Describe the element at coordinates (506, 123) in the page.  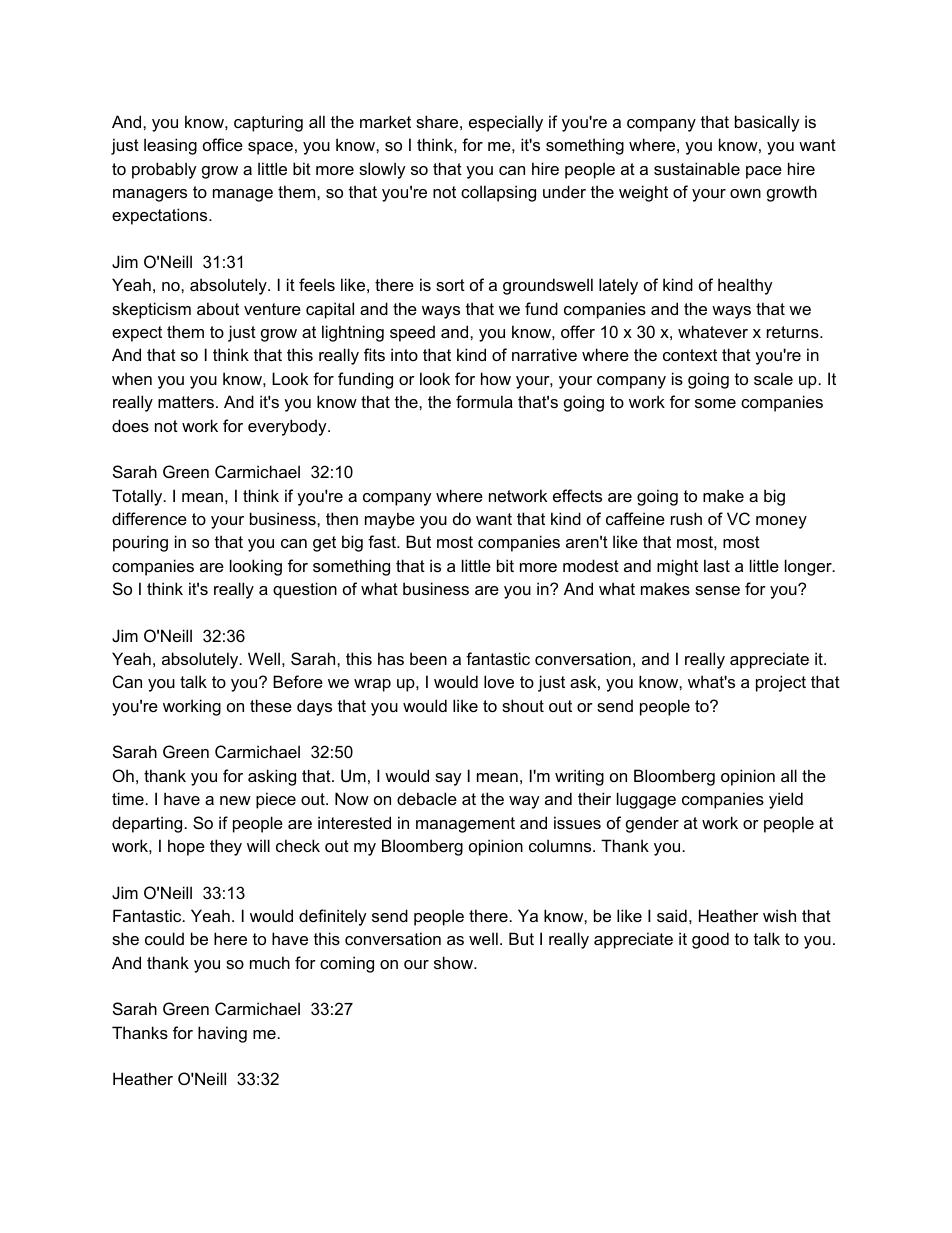
I see `especially` at that location.
